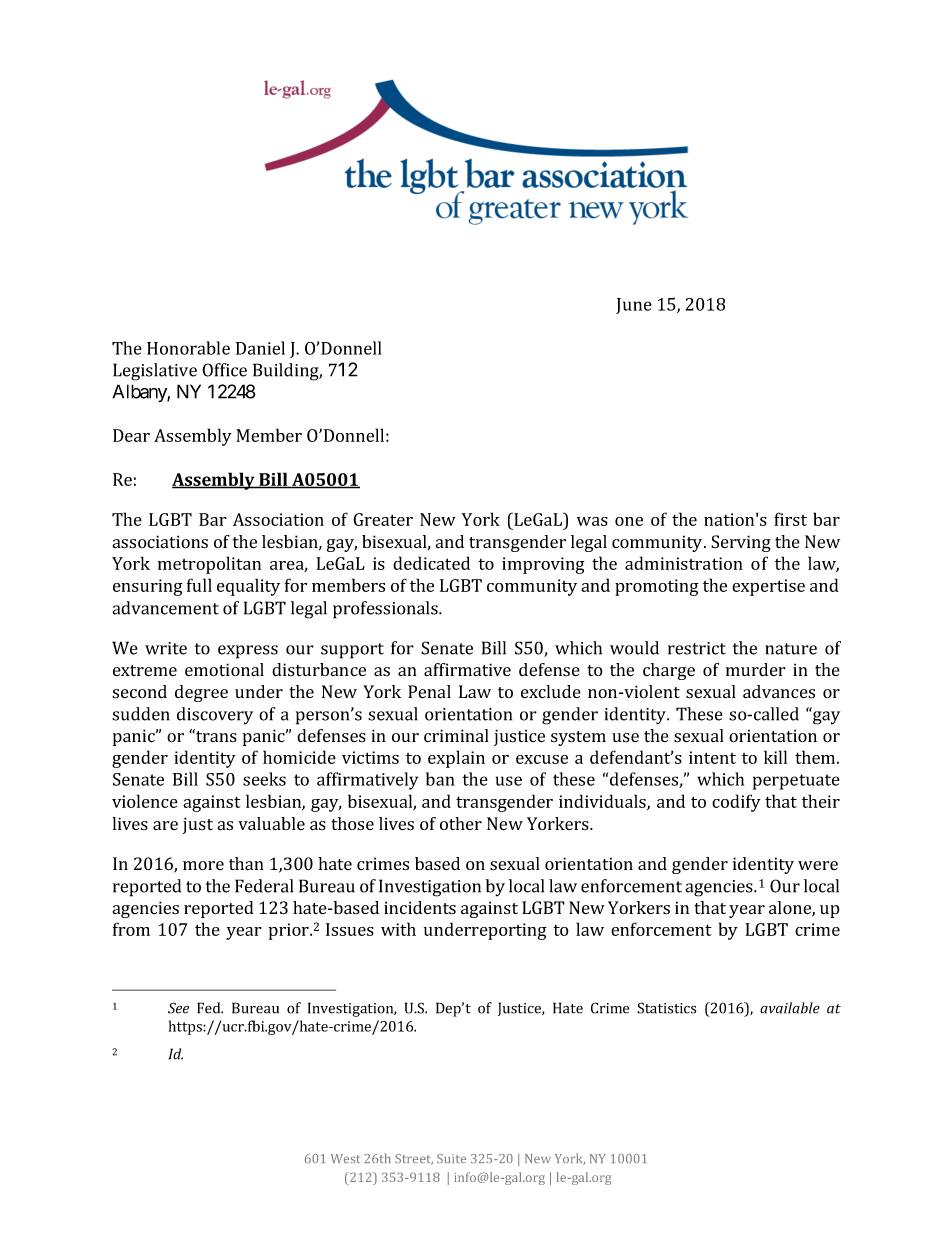 The image size is (952, 1233). I want to click on Suite, so click(451, 1158).
